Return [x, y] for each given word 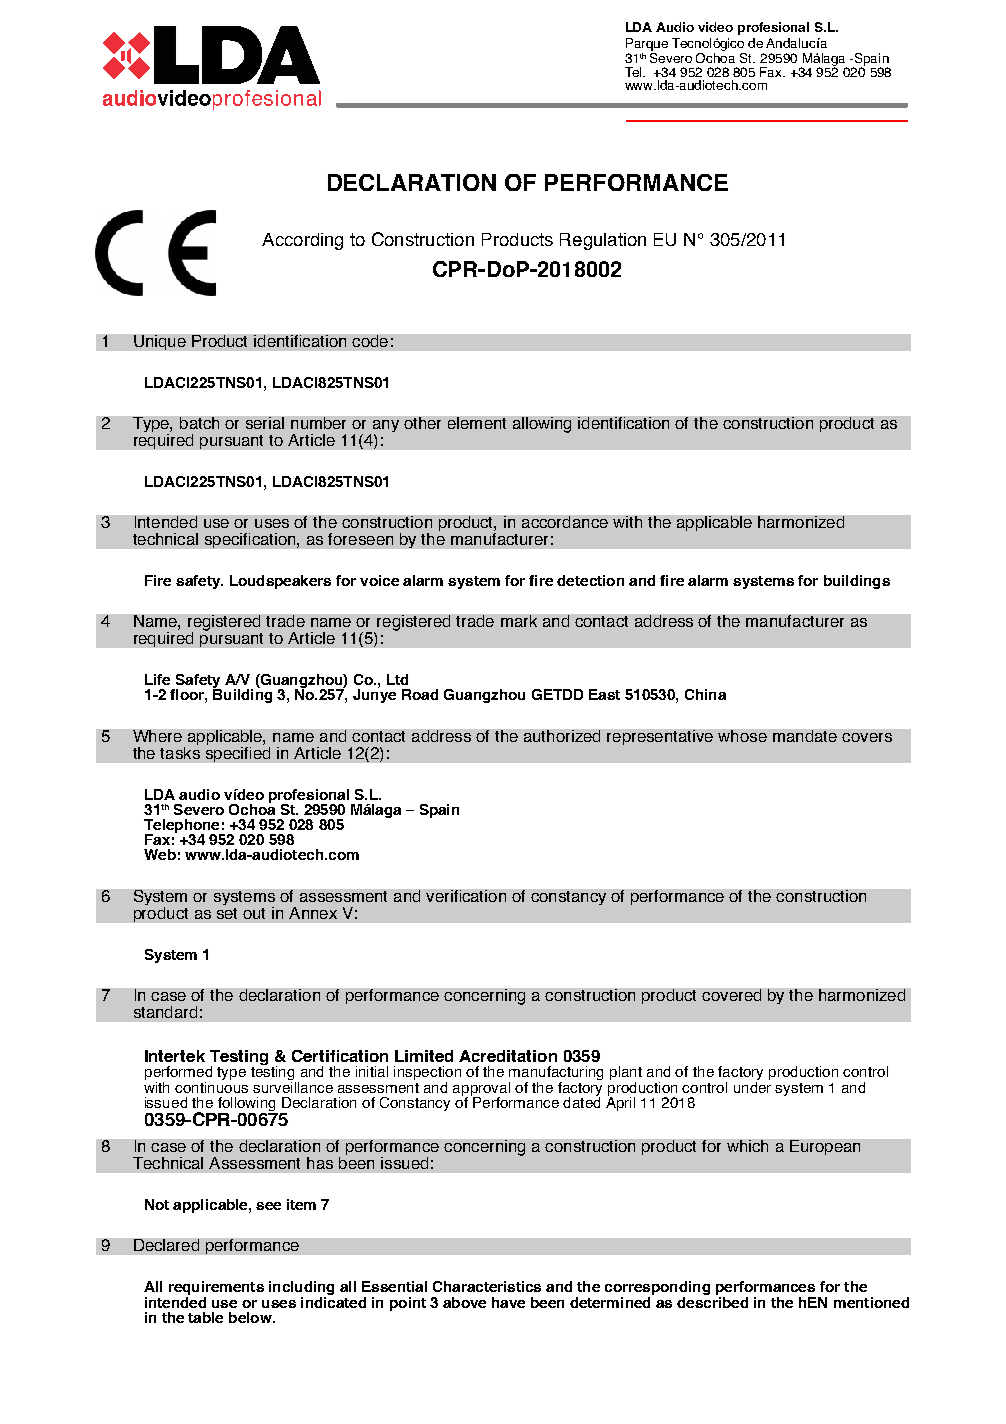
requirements [216, 1289]
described [712, 1301]
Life [157, 679]
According [302, 241]
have [508, 1302]
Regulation [603, 241]
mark [519, 621]
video [715, 27]
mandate [805, 736]
